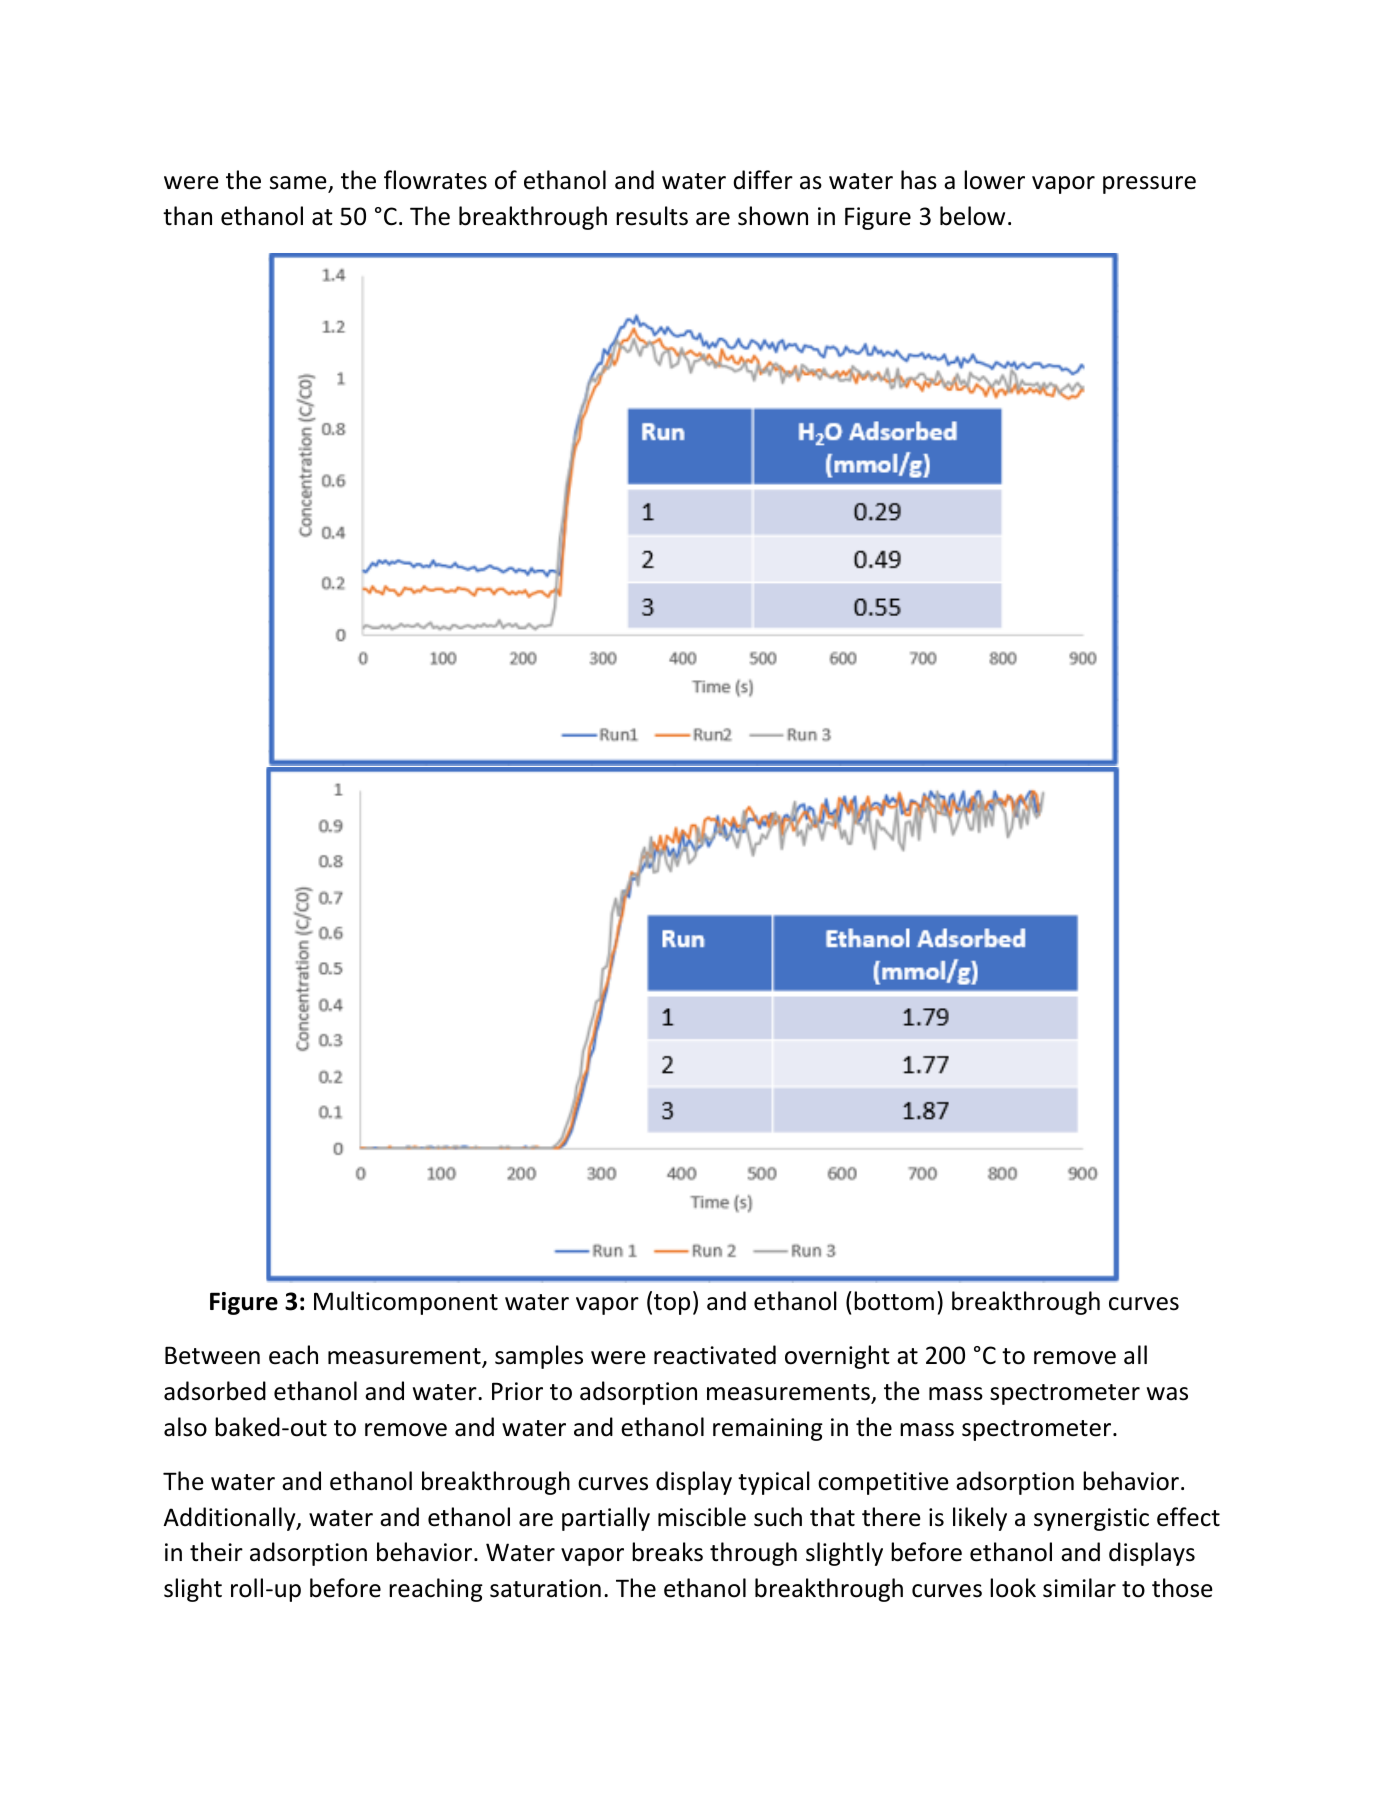 The height and width of the document is (1797, 1388). Describe the element at coordinates (1091, 1519) in the document. I see `synergistic` at that location.
